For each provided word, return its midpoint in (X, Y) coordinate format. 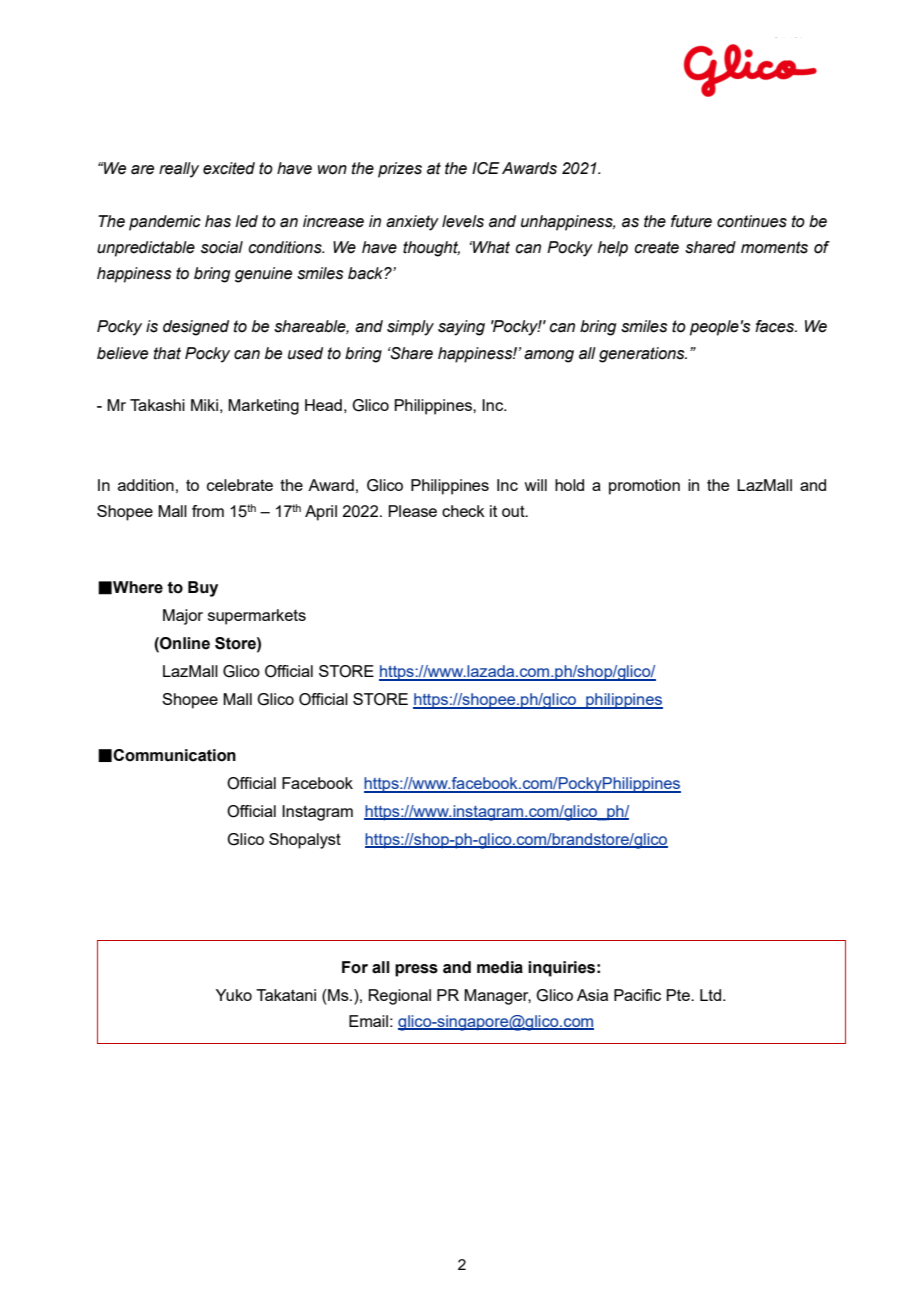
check (463, 511)
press (416, 970)
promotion (644, 487)
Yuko (234, 995)
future (691, 221)
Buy (203, 589)
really (179, 170)
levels (463, 221)
